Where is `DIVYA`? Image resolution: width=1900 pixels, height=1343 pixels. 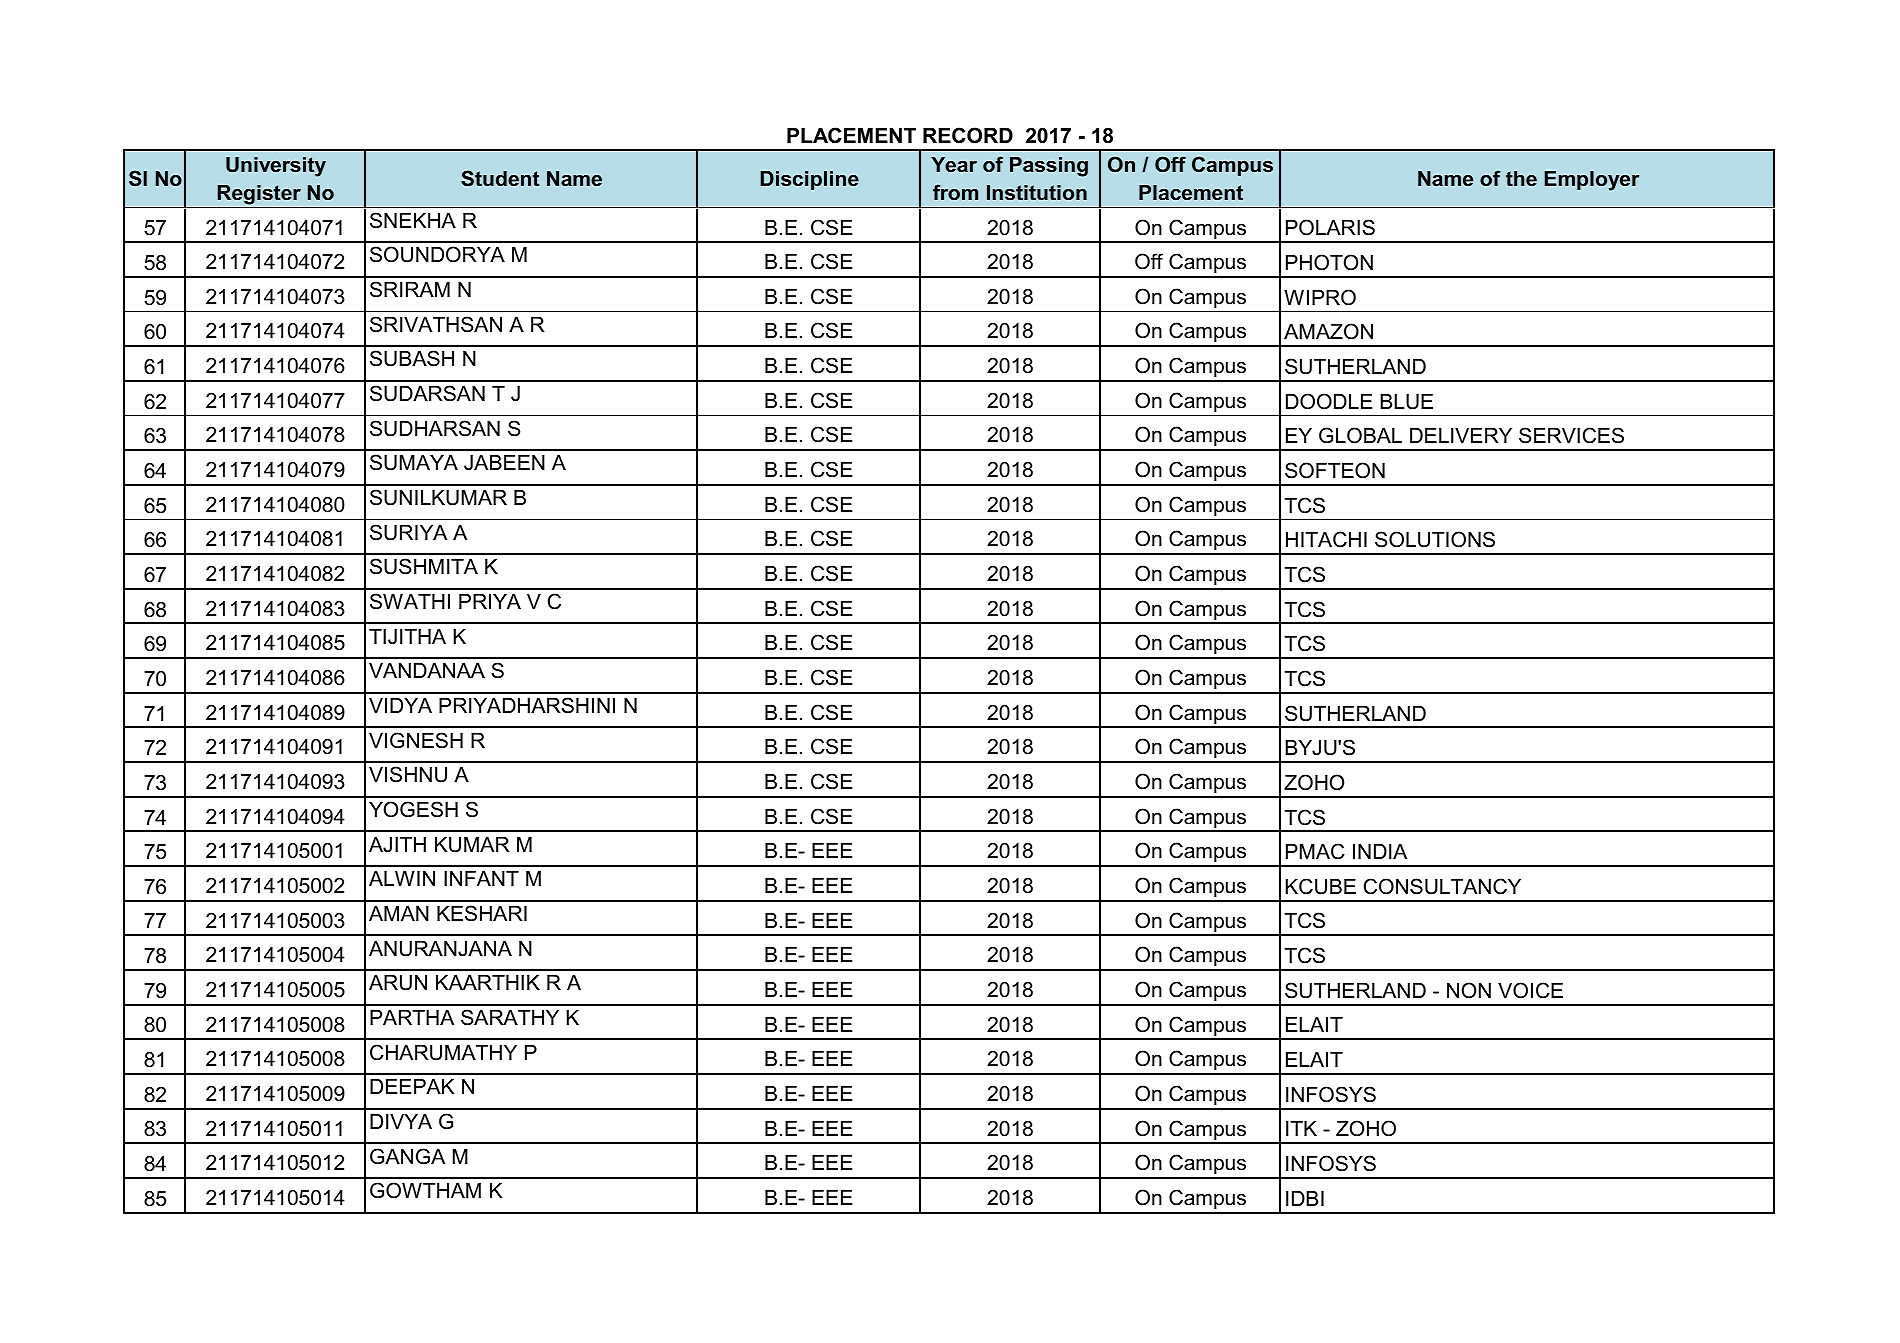
DIVYA is located at coordinates (401, 1121).
